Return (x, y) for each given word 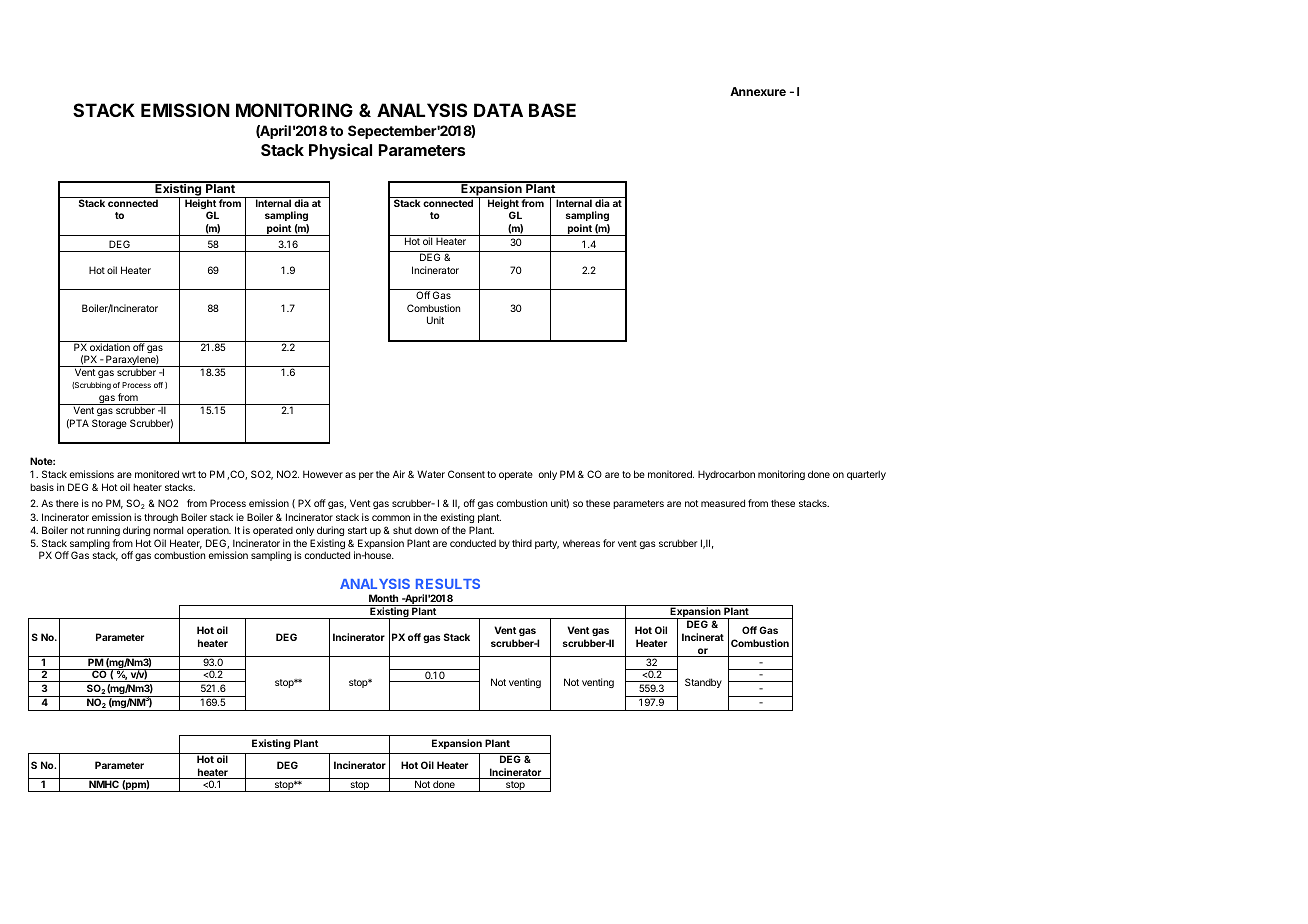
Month (384, 600)
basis (42, 487)
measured (723, 503)
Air (399, 474)
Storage (109, 424)
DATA (498, 110)
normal (168, 530)
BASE (552, 110)
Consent (466, 474)
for (609, 543)
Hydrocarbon (726, 475)
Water (431, 474)
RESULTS (448, 584)
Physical (340, 151)
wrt (189, 474)
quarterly (866, 475)
